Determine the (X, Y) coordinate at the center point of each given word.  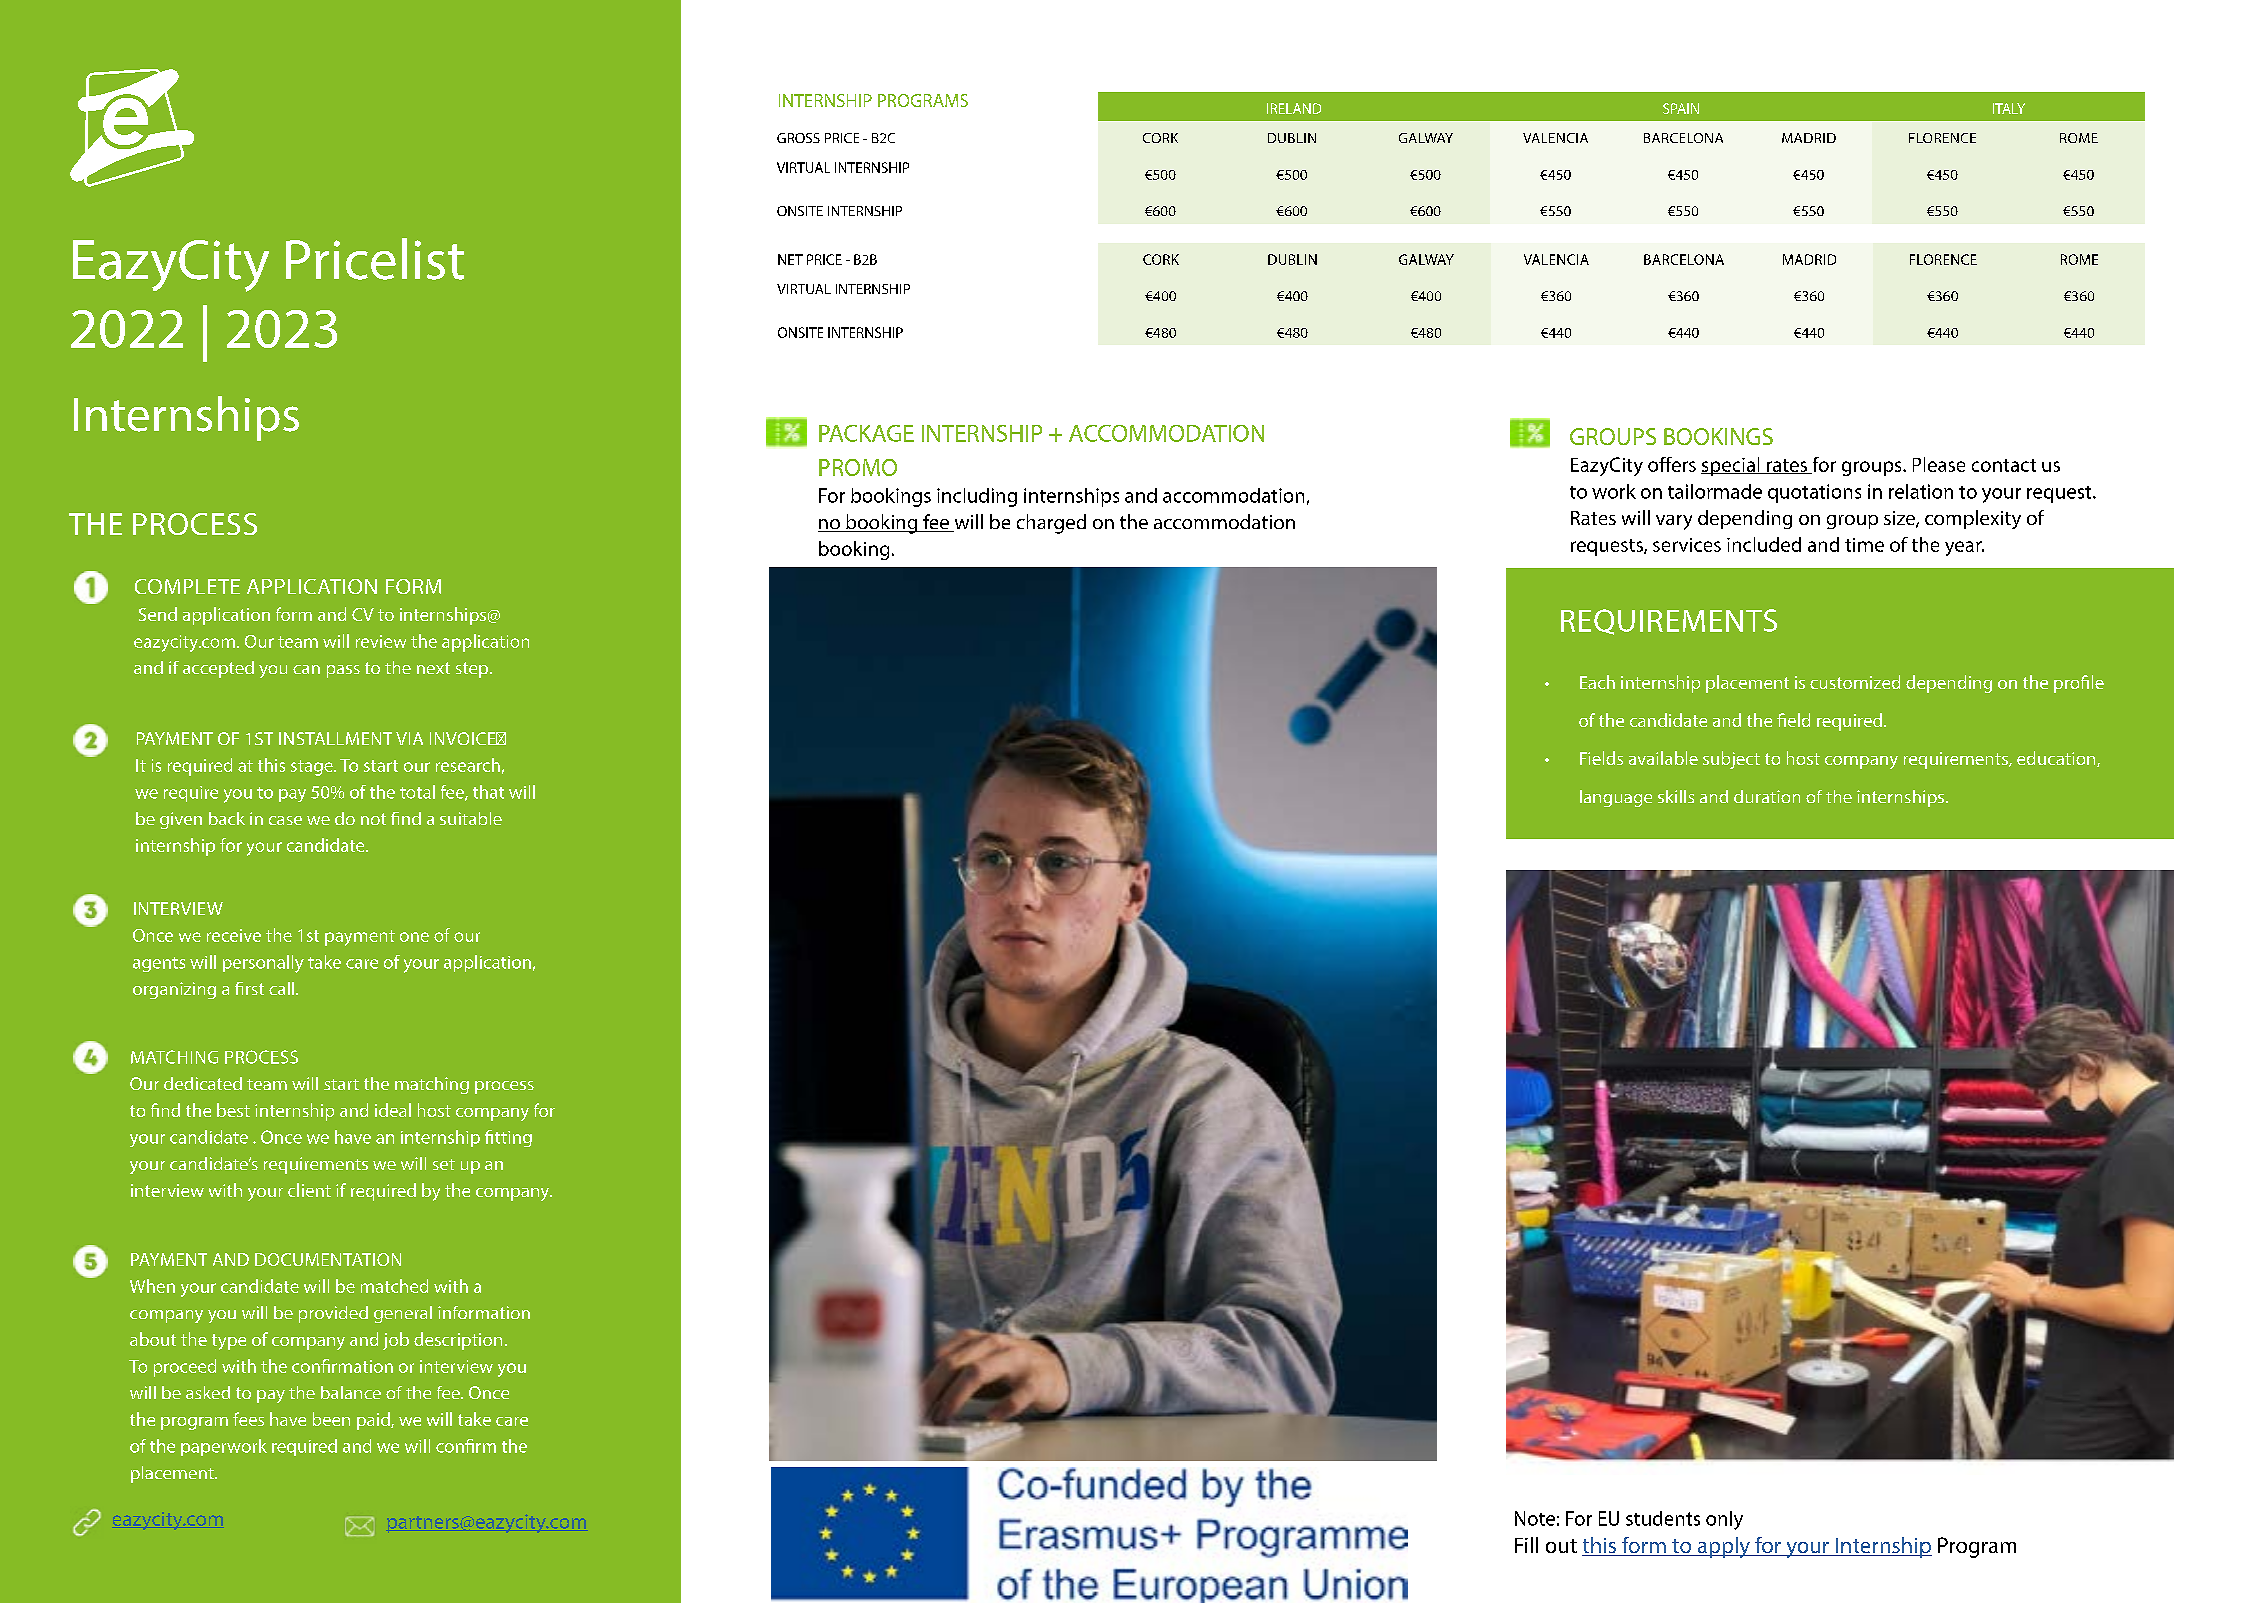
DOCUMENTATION (328, 1259)
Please (1939, 464)
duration (1767, 796)
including (977, 497)
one (414, 937)
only (1724, 1520)
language (1616, 798)
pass (343, 671)
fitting (508, 1138)
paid (374, 1421)
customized (1855, 682)
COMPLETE (187, 586)
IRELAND (1294, 108)
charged (1051, 524)
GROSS (798, 138)
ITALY (2009, 108)
